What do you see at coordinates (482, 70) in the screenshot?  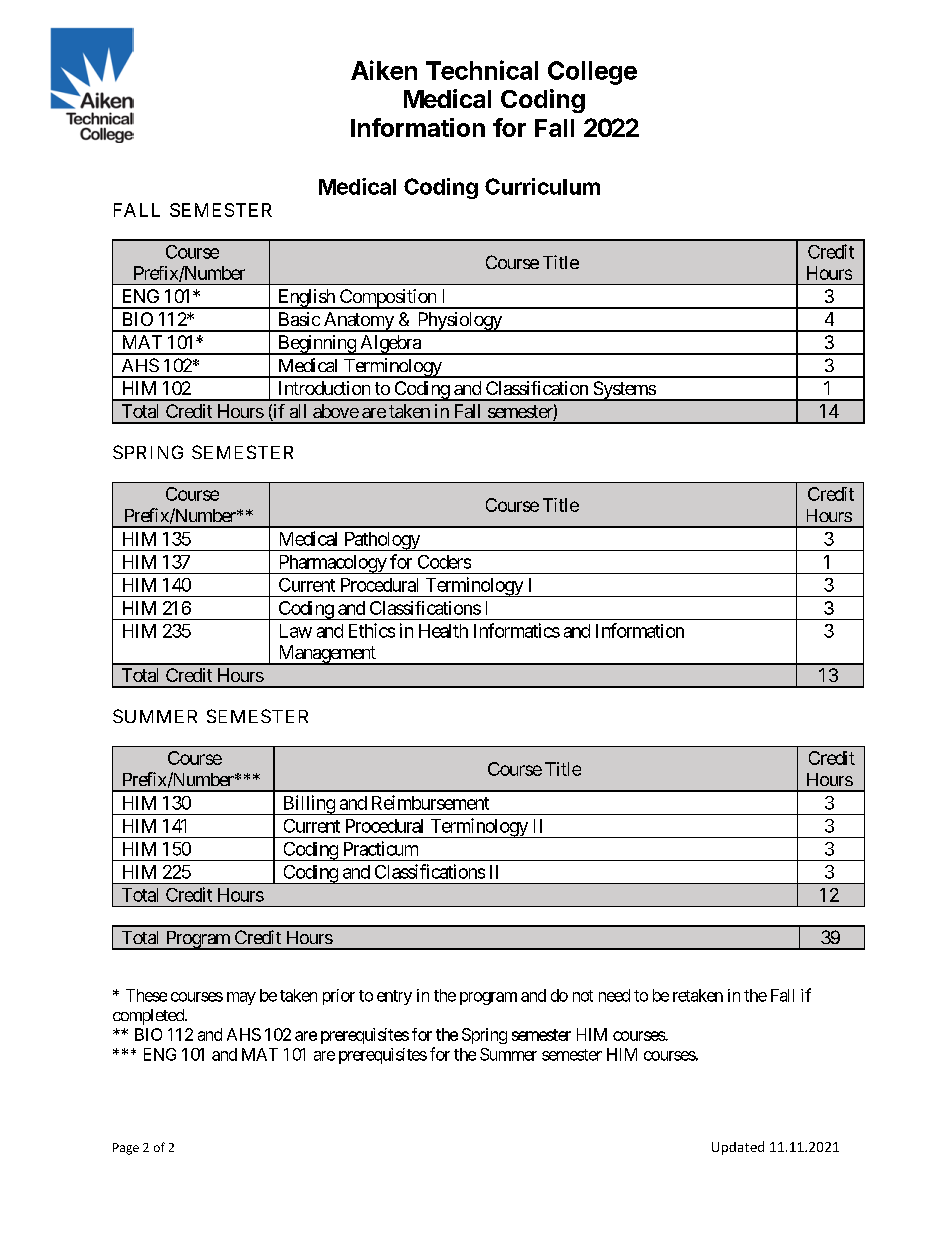 I see `Technical` at bounding box center [482, 70].
